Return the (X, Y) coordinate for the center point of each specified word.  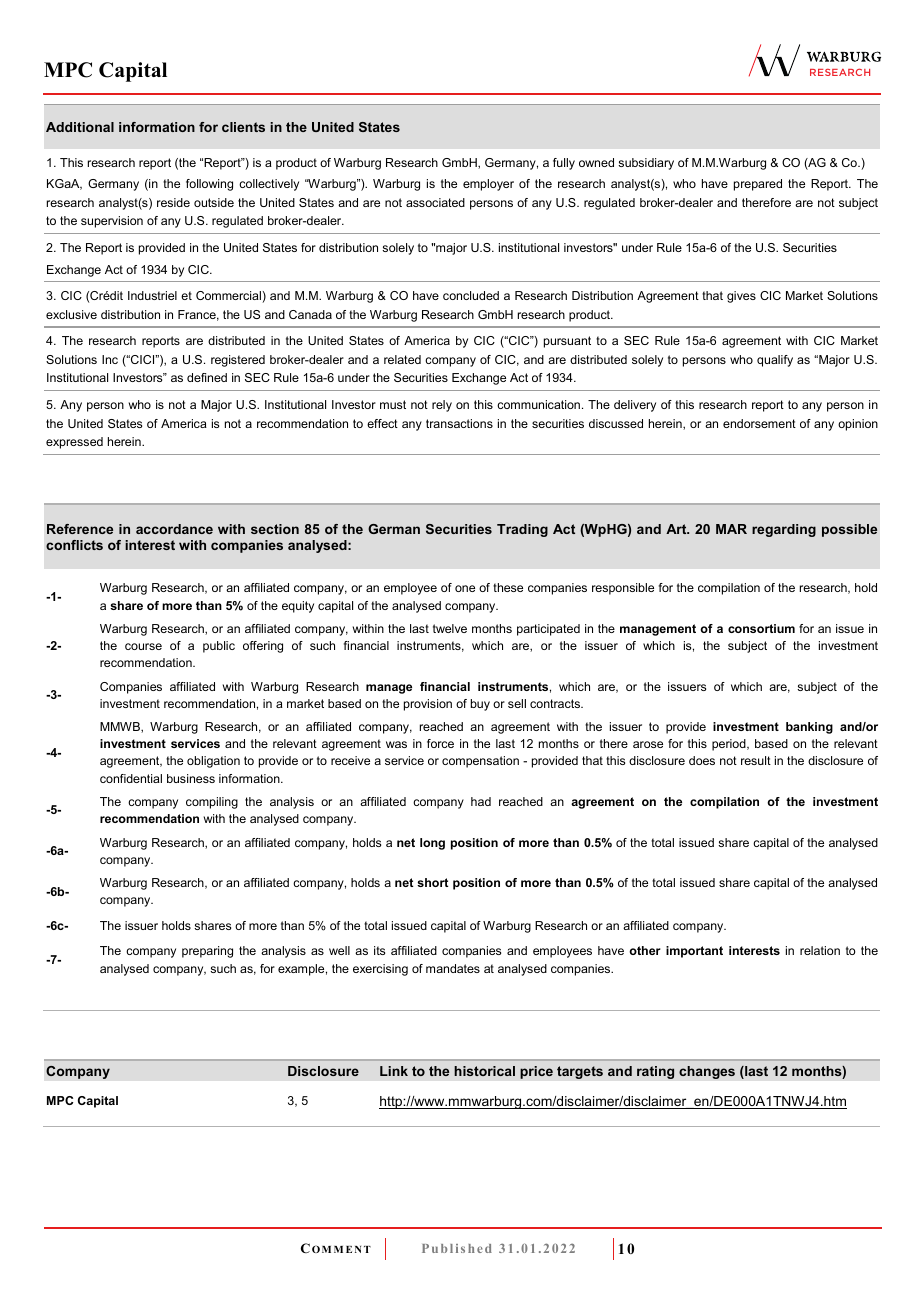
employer (488, 185)
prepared (758, 185)
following (209, 185)
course (143, 646)
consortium (761, 628)
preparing (207, 952)
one (465, 588)
